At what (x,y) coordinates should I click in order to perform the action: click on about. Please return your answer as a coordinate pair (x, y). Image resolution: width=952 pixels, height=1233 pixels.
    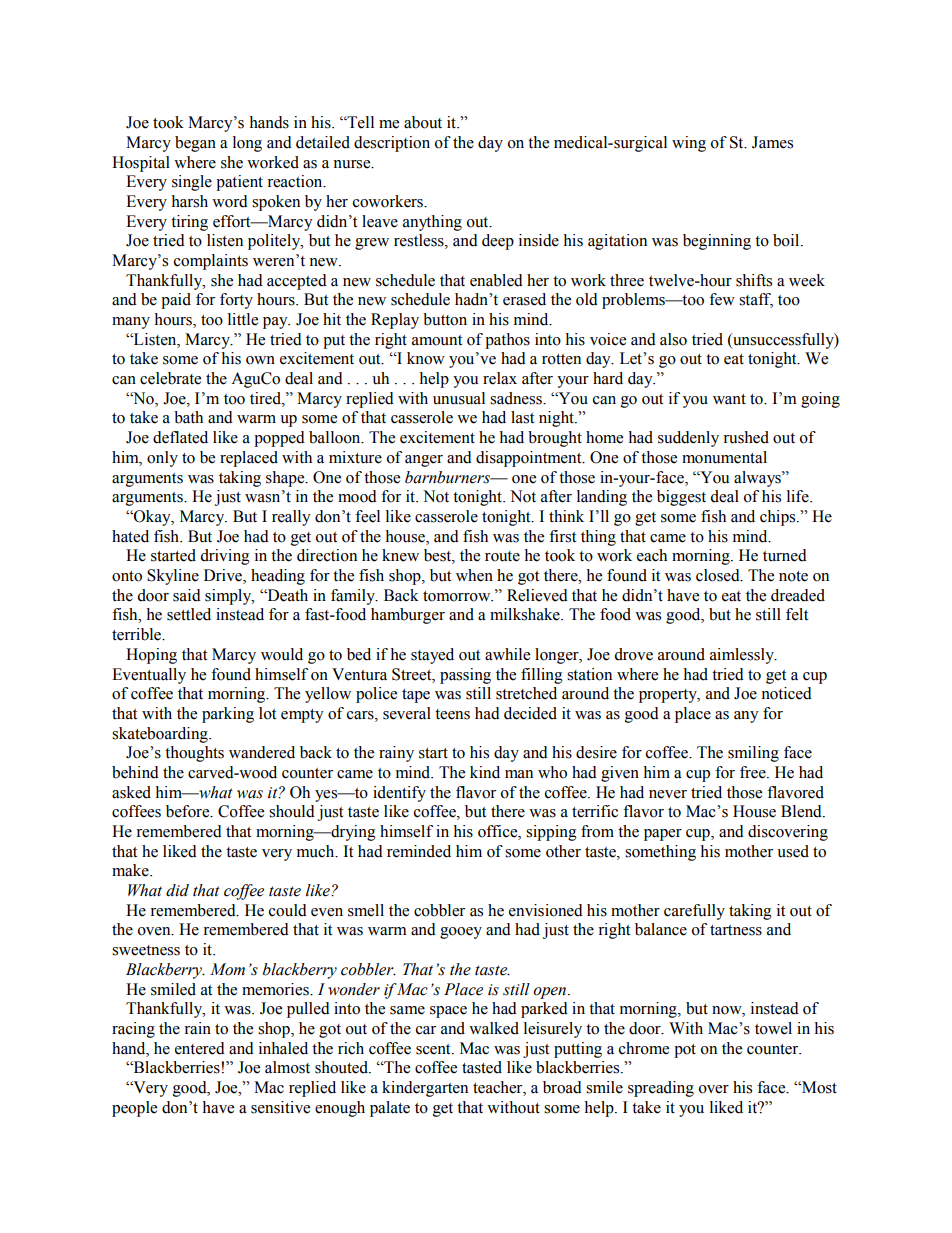
    Looking at the image, I should click on (423, 122).
